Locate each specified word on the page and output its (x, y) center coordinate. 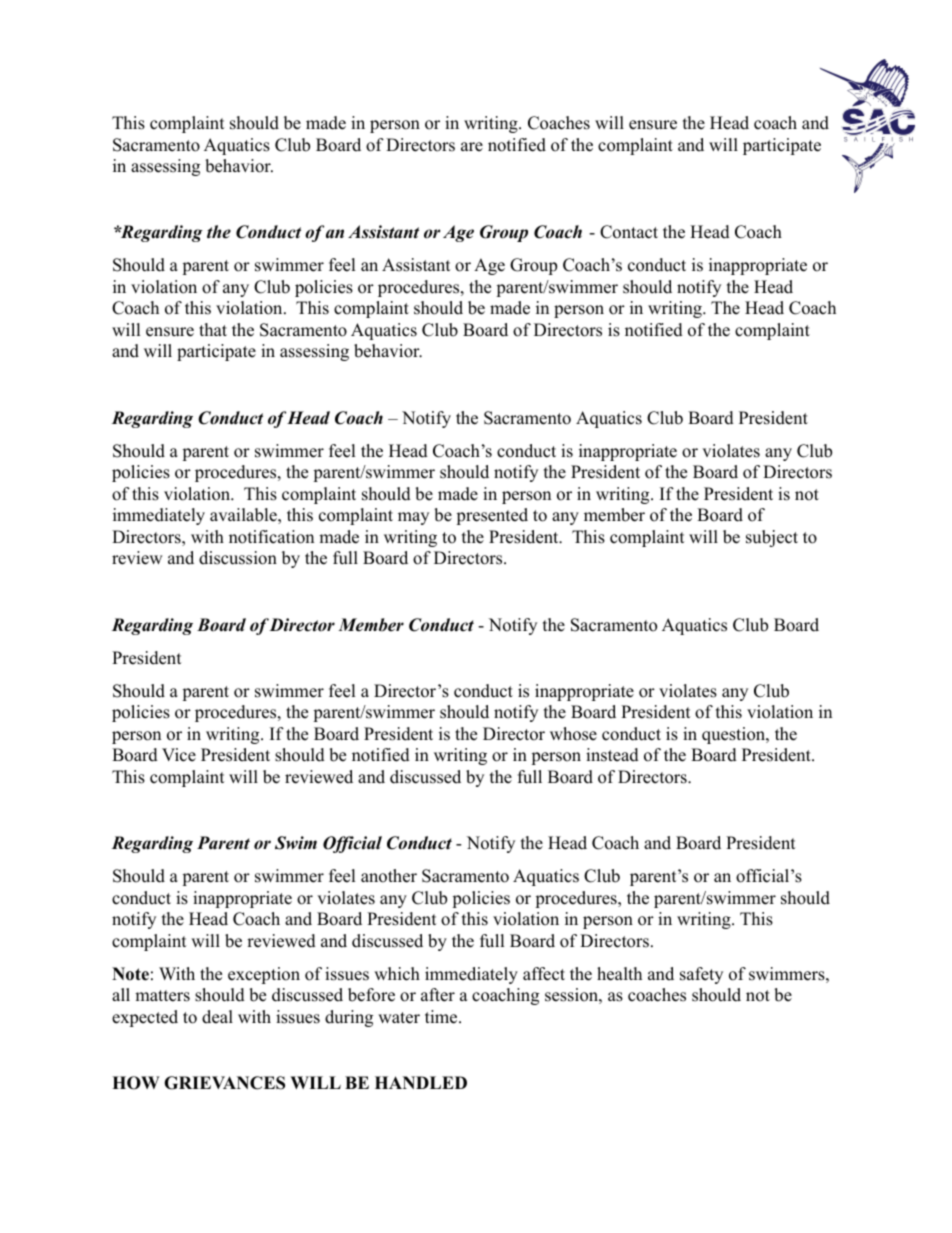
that (213, 329)
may (413, 518)
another (389, 876)
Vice (179, 755)
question (734, 735)
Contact (629, 232)
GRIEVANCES (224, 1083)
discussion (238, 558)
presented (492, 516)
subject (772, 538)
